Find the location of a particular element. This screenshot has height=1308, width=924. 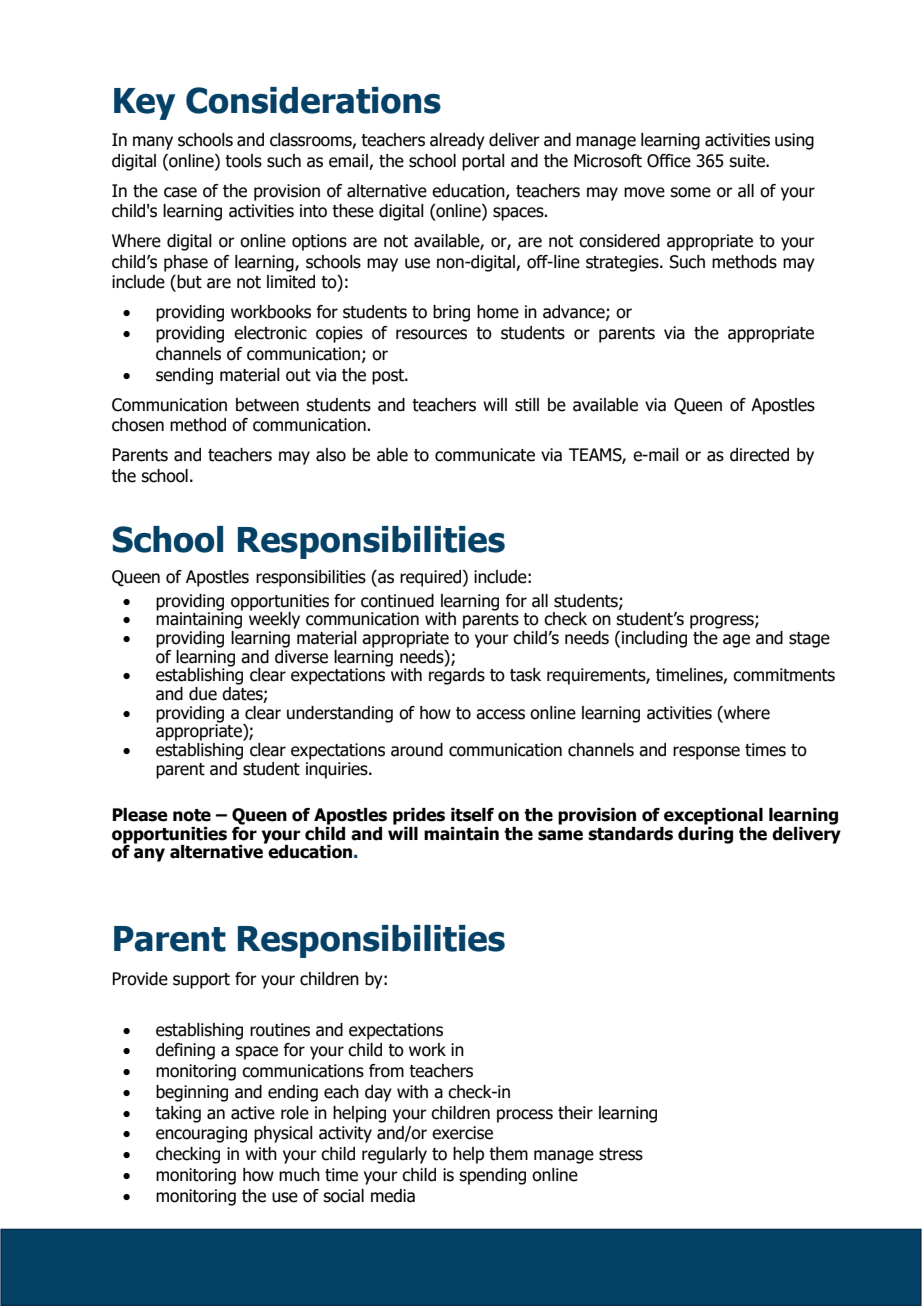

note is located at coordinates (192, 815).
